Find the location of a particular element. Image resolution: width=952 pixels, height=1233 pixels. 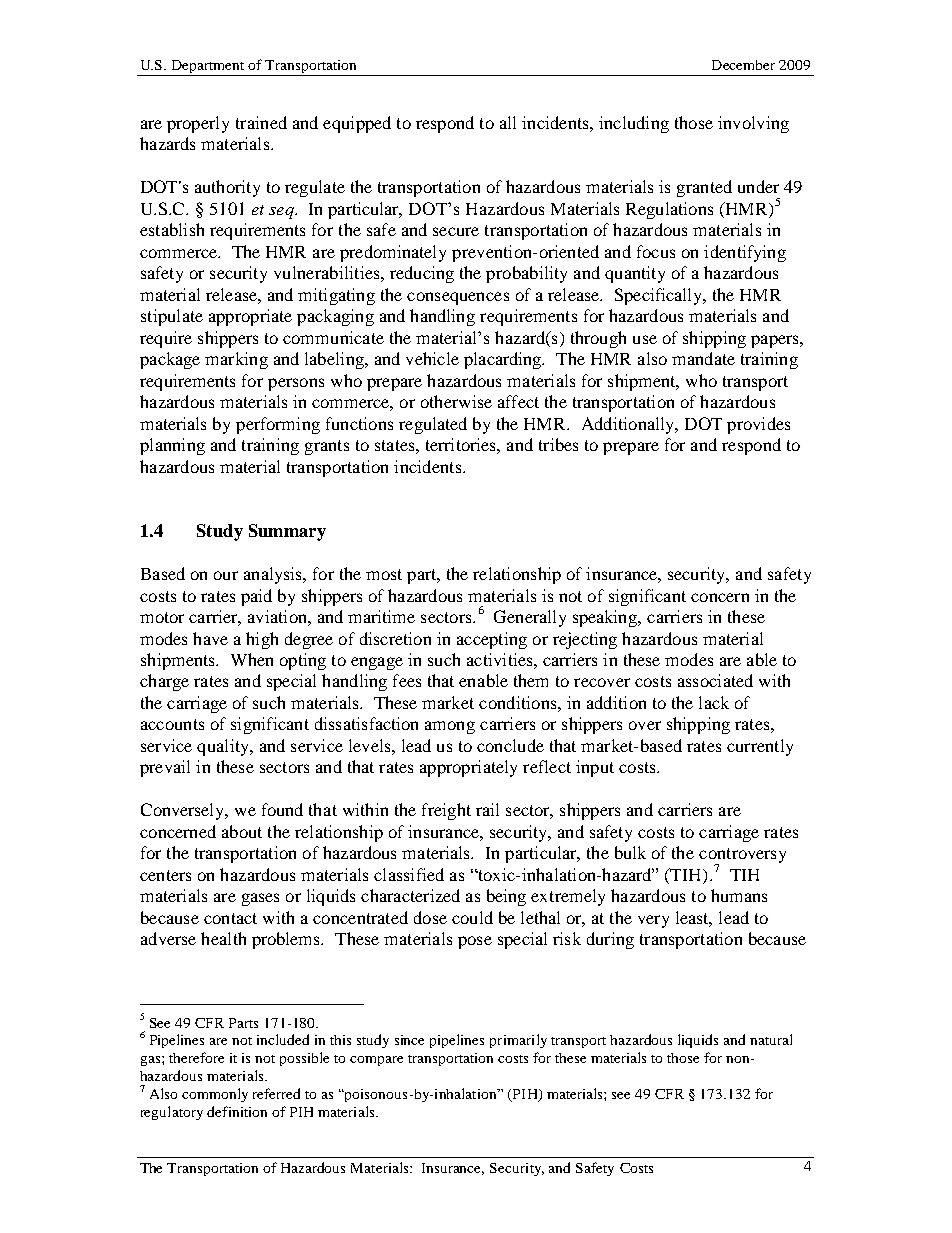

commonly is located at coordinates (215, 1095).
